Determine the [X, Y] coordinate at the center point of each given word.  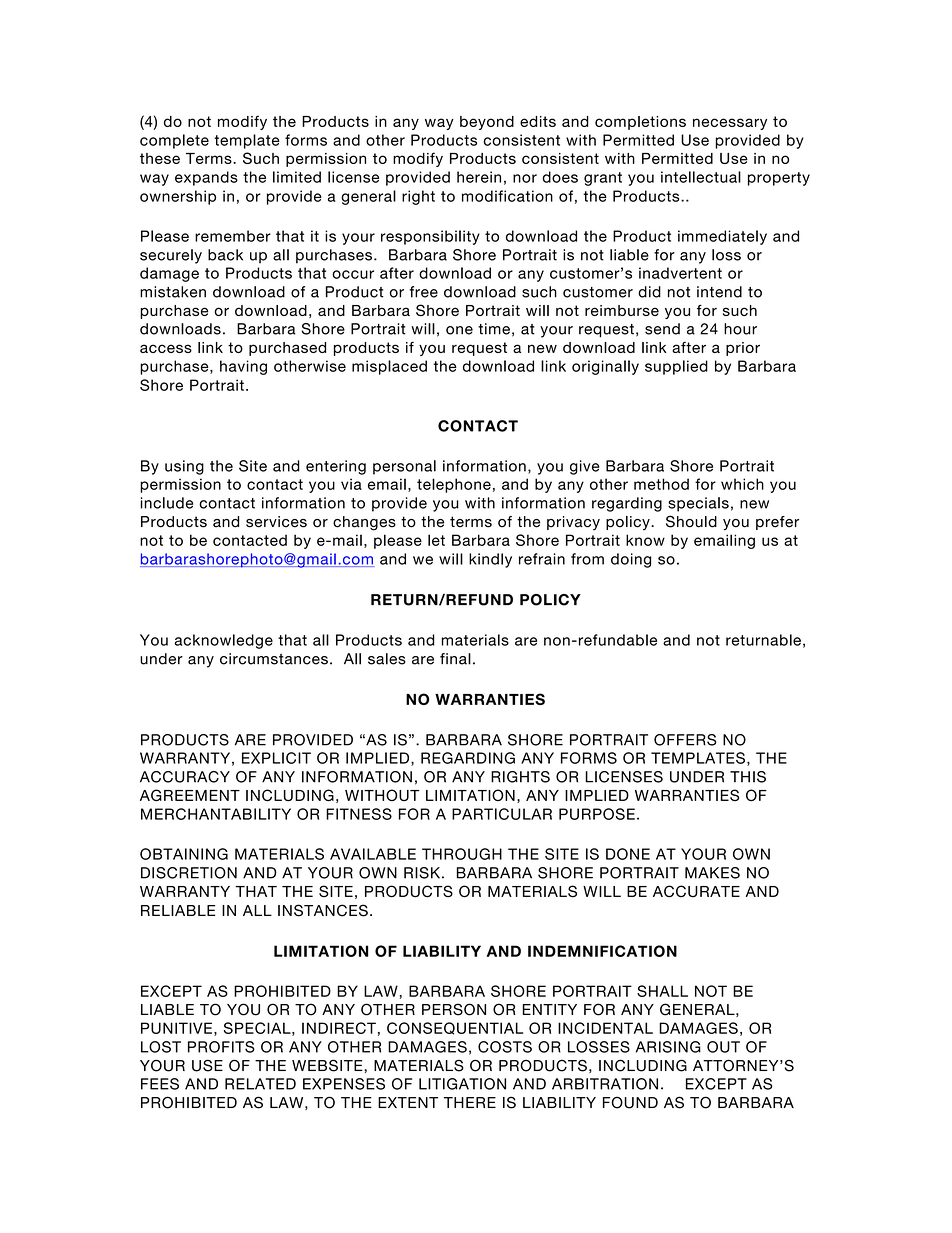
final [455, 659]
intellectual [701, 177]
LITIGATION [462, 1084]
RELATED [260, 1084]
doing [631, 560]
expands [206, 178]
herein [479, 177]
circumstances [274, 659]
